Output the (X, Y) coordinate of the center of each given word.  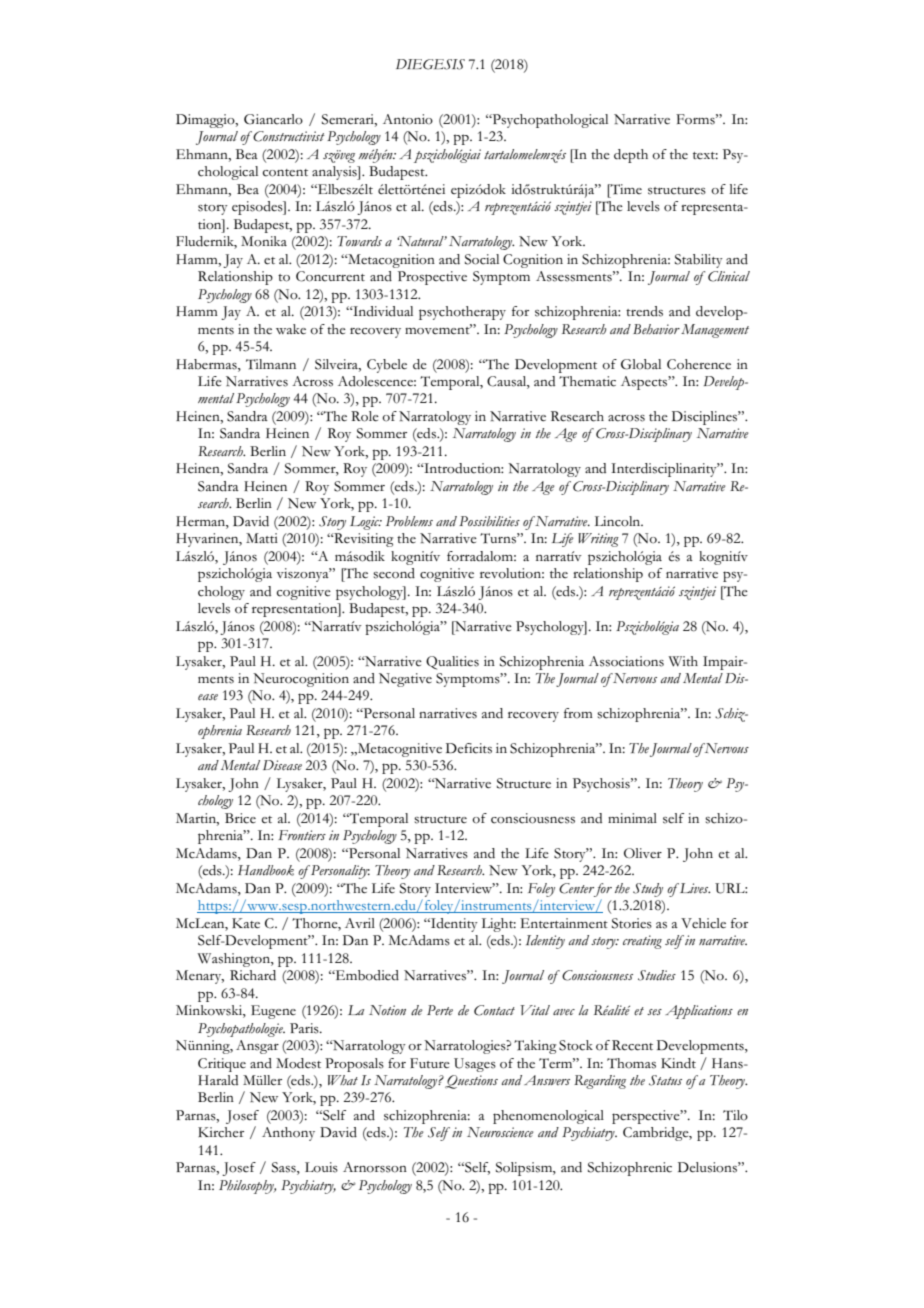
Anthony (288, 1134)
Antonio (408, 119)
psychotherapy (462, 313)
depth (631, 156)
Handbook (266, 870)
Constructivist (288, 136)
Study (648, 890)
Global (641, 364)
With (683, 661)
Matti (262, 538)
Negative (405, 680)
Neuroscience (500, 1132)
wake (291, 329)
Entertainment (564, 923)
